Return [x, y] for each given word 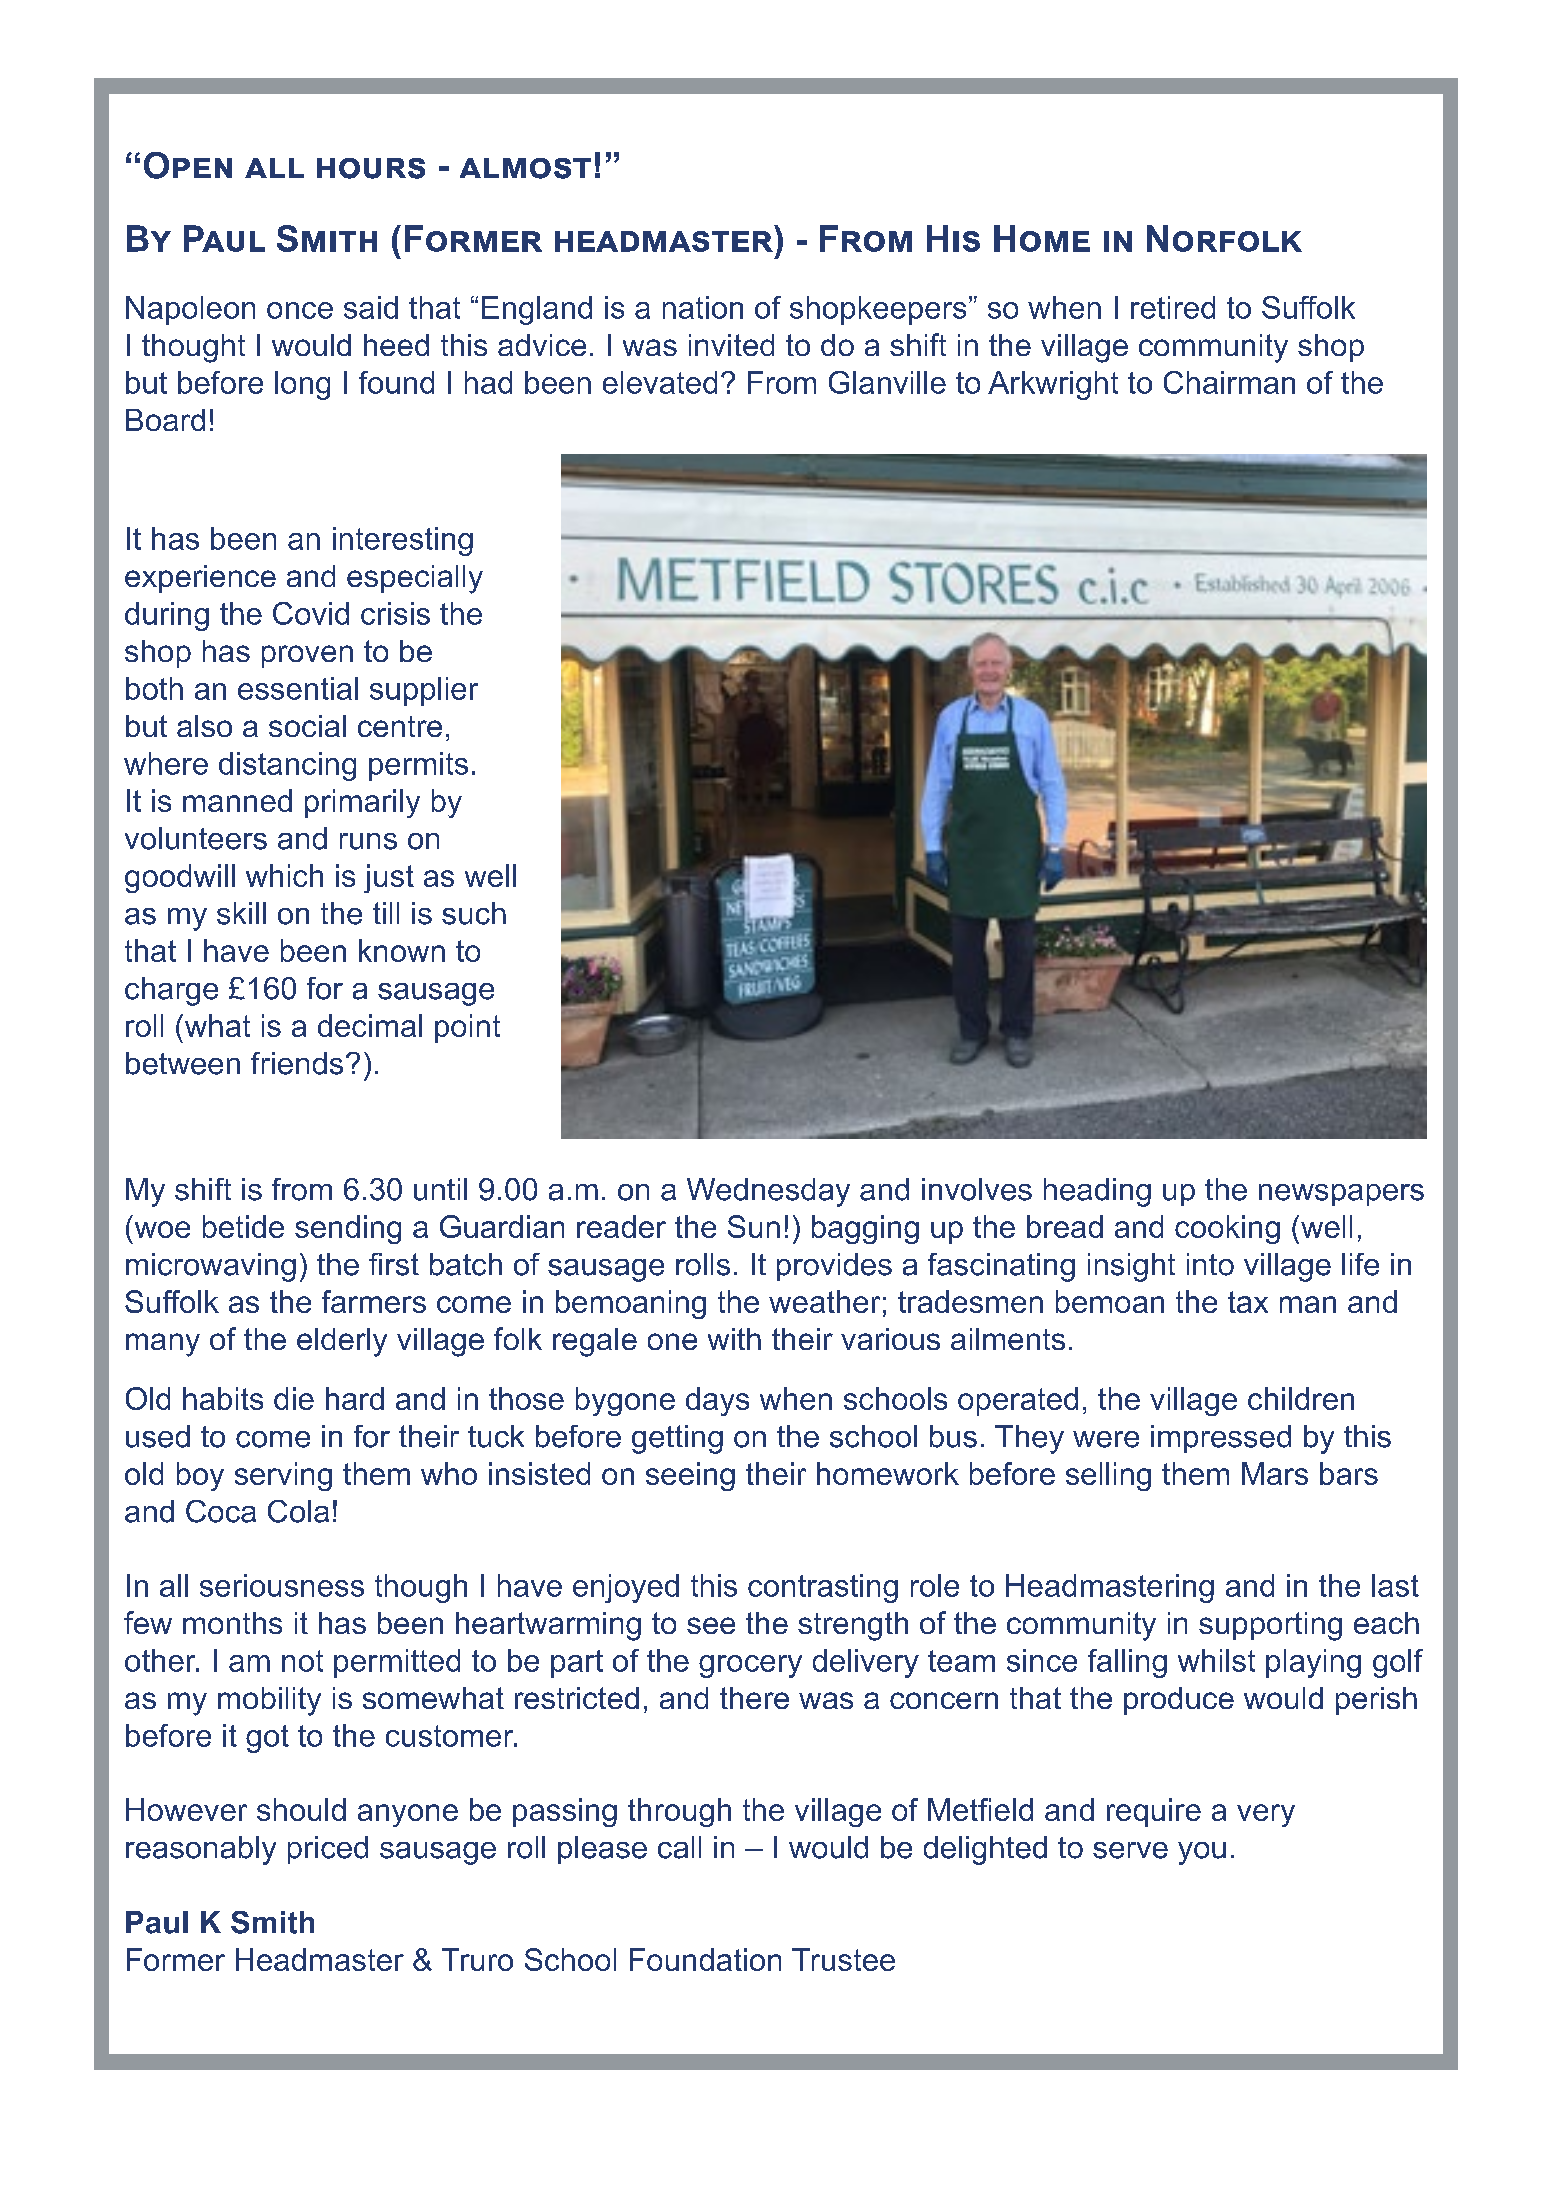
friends [297, 1063]
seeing [690, 1476]
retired [1173, 307]
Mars [1275, 1473]
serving [283, 1476]
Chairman [1229, 382]
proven [307, 656]
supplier [424, 691]
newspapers [1341, 1195]
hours [371, 168]
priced [328, 1850]
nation [703, 307]
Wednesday [768, 1192]
